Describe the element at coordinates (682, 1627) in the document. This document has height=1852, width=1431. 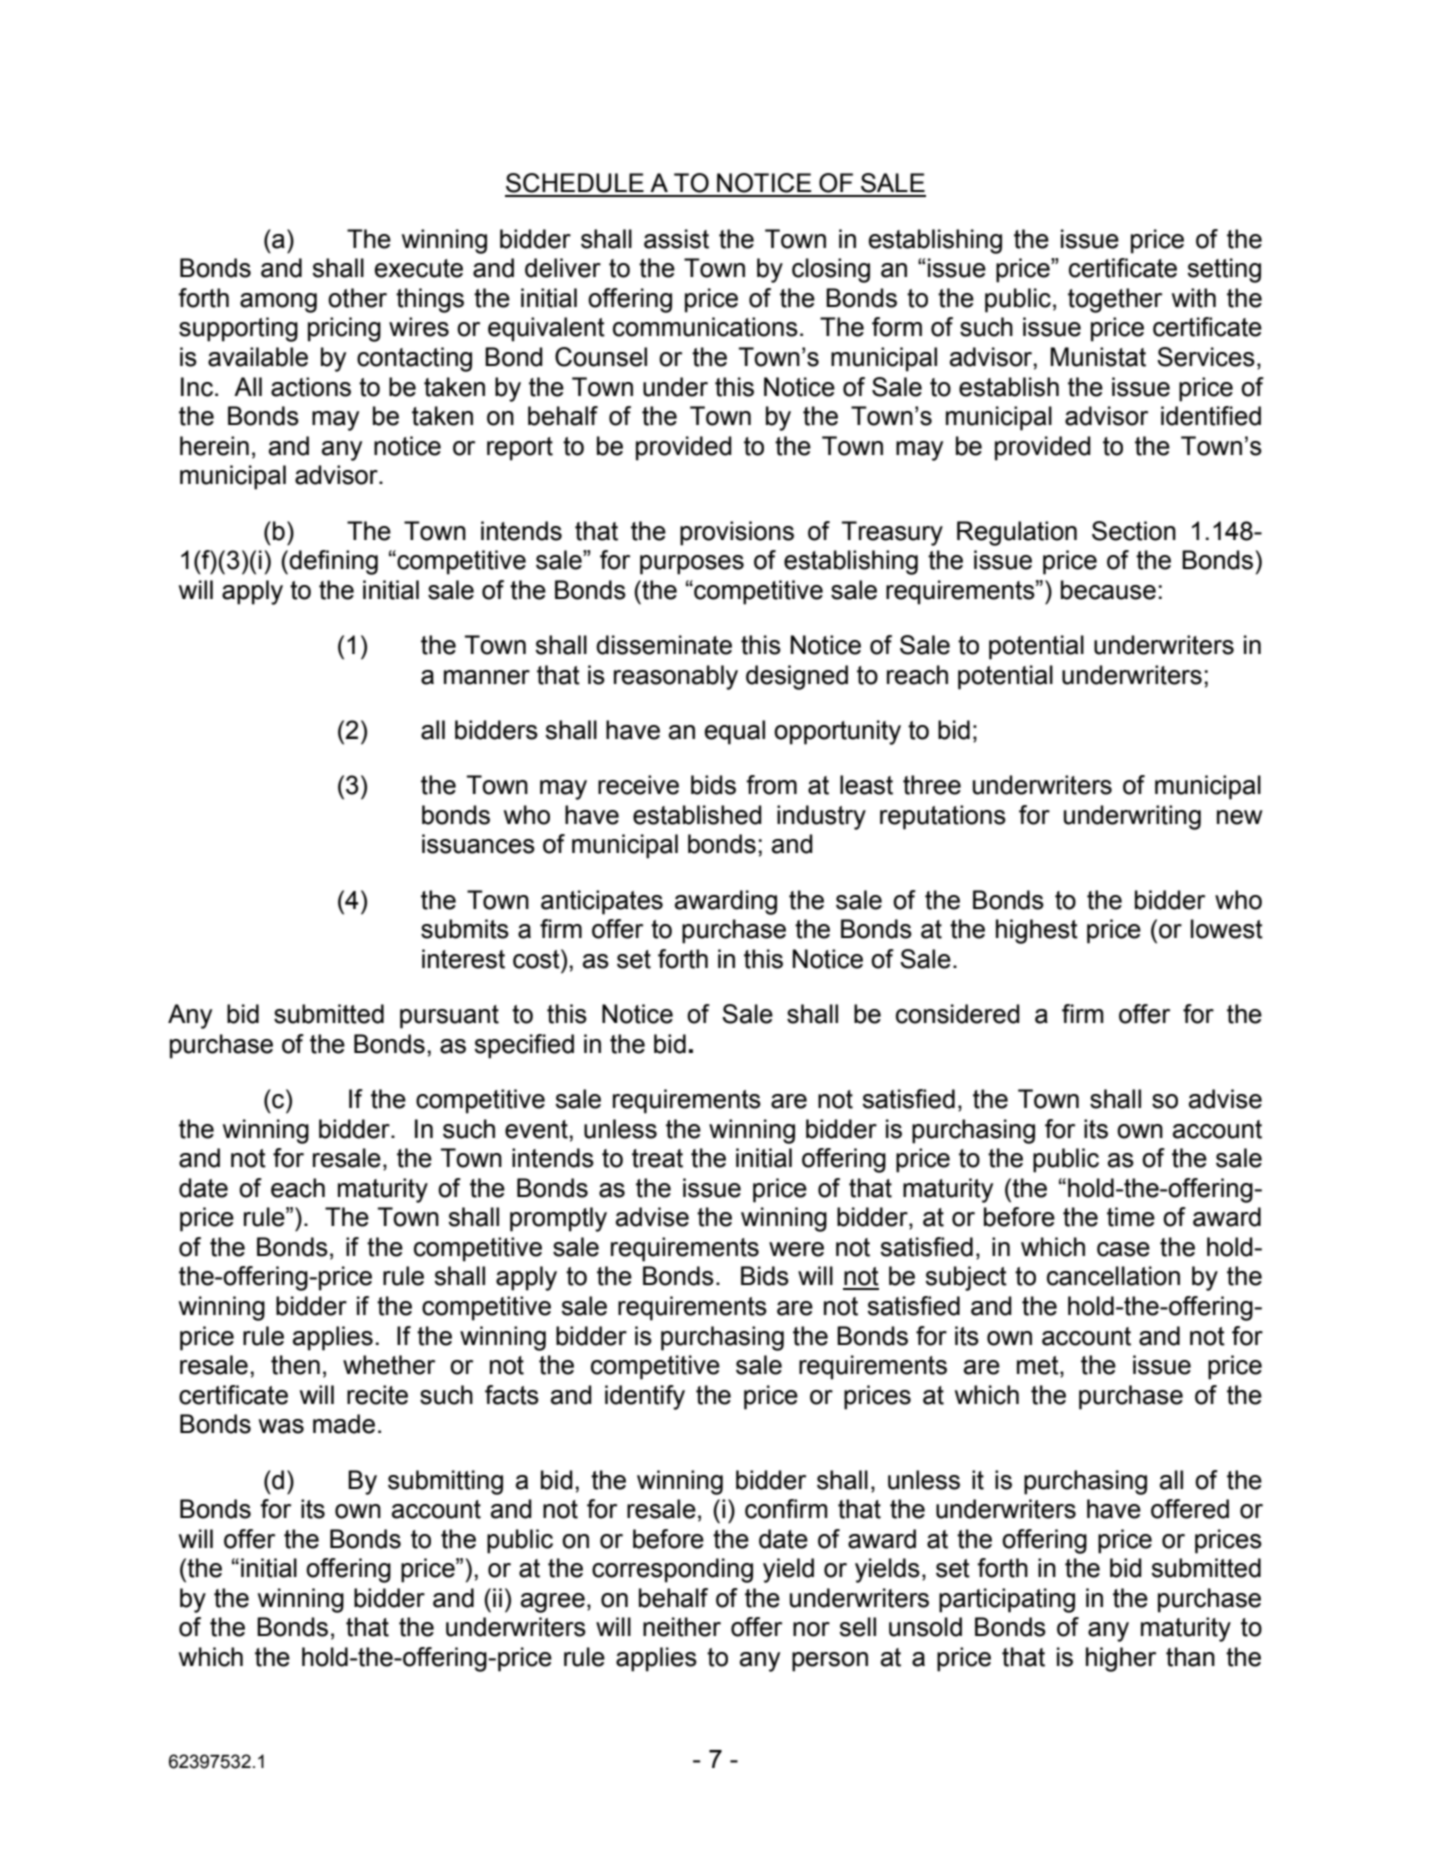
I see `neither` at that location.
